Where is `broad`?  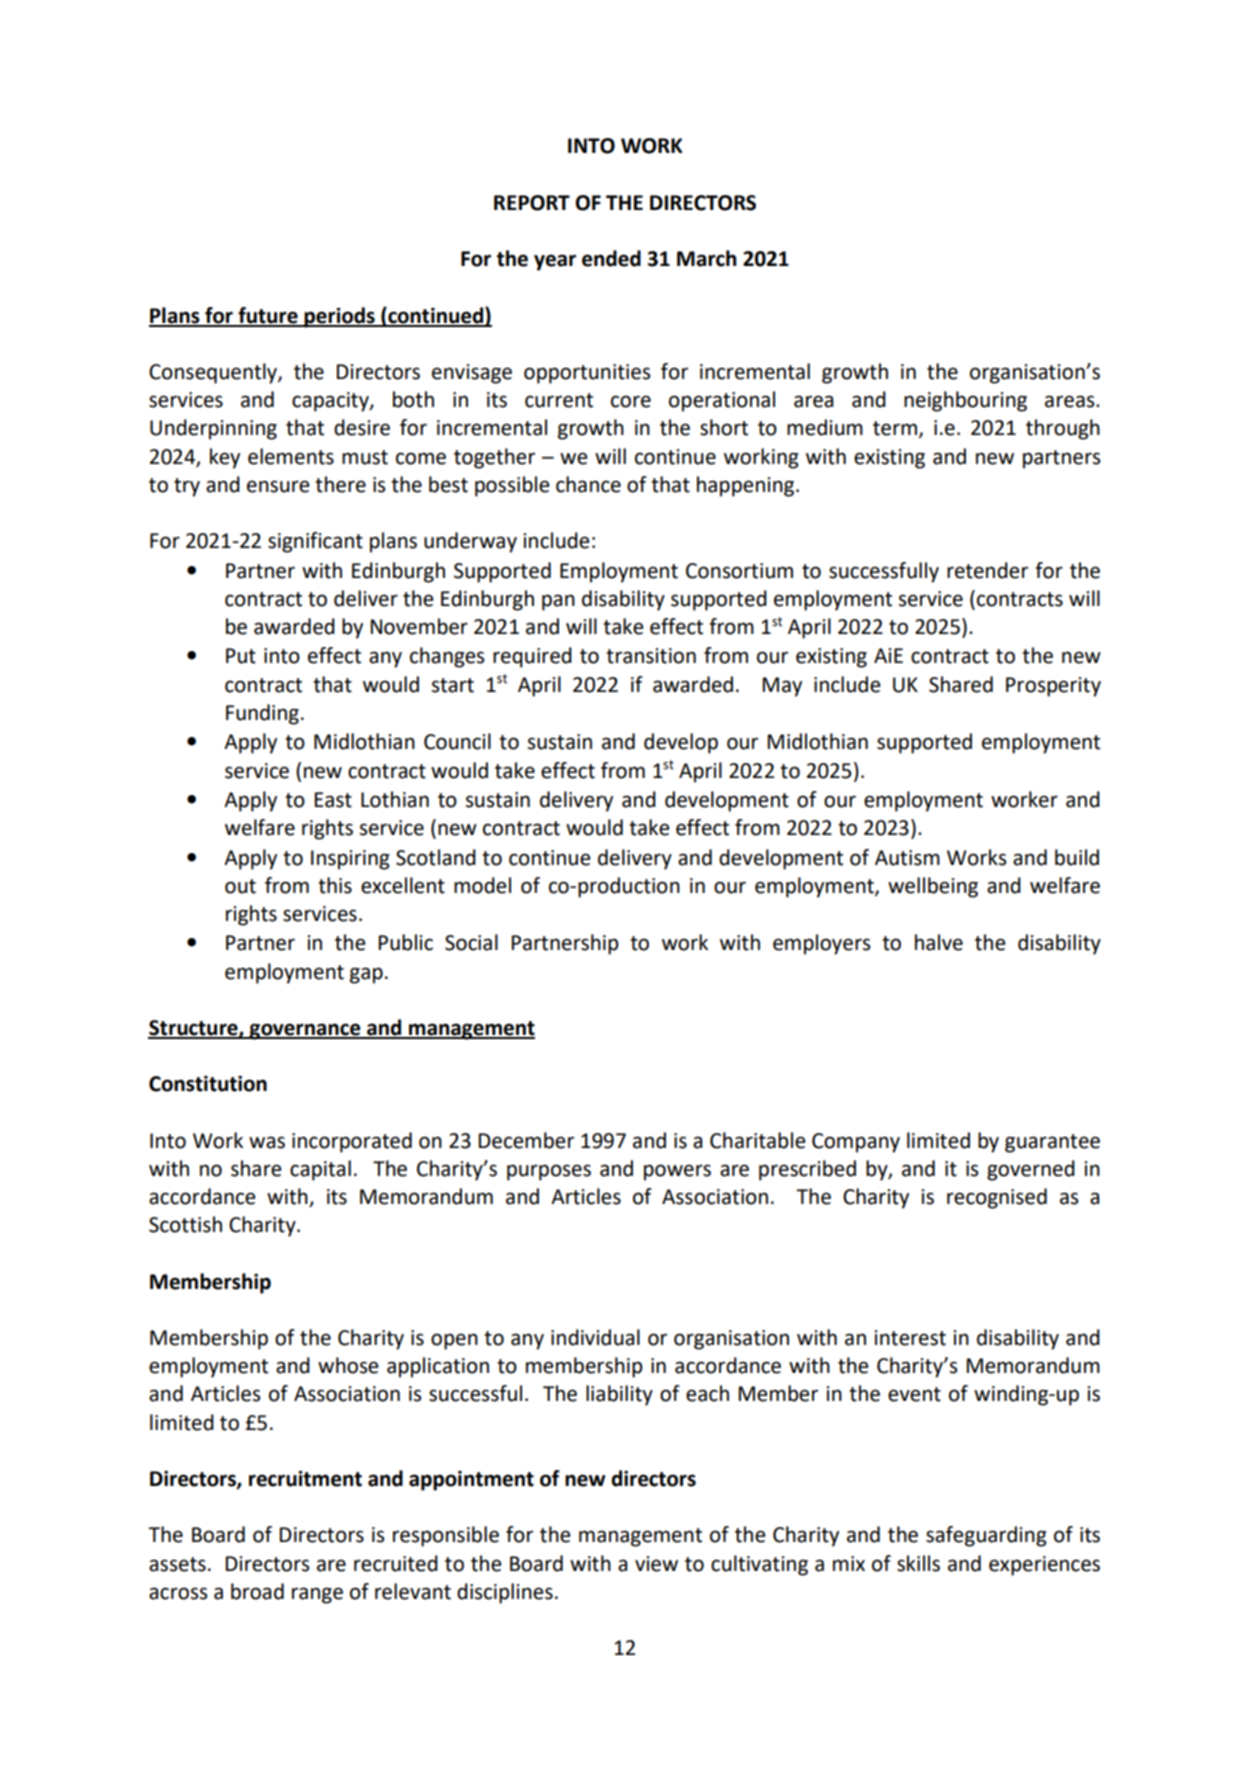 broad is located at coordinates (257, 1591).
